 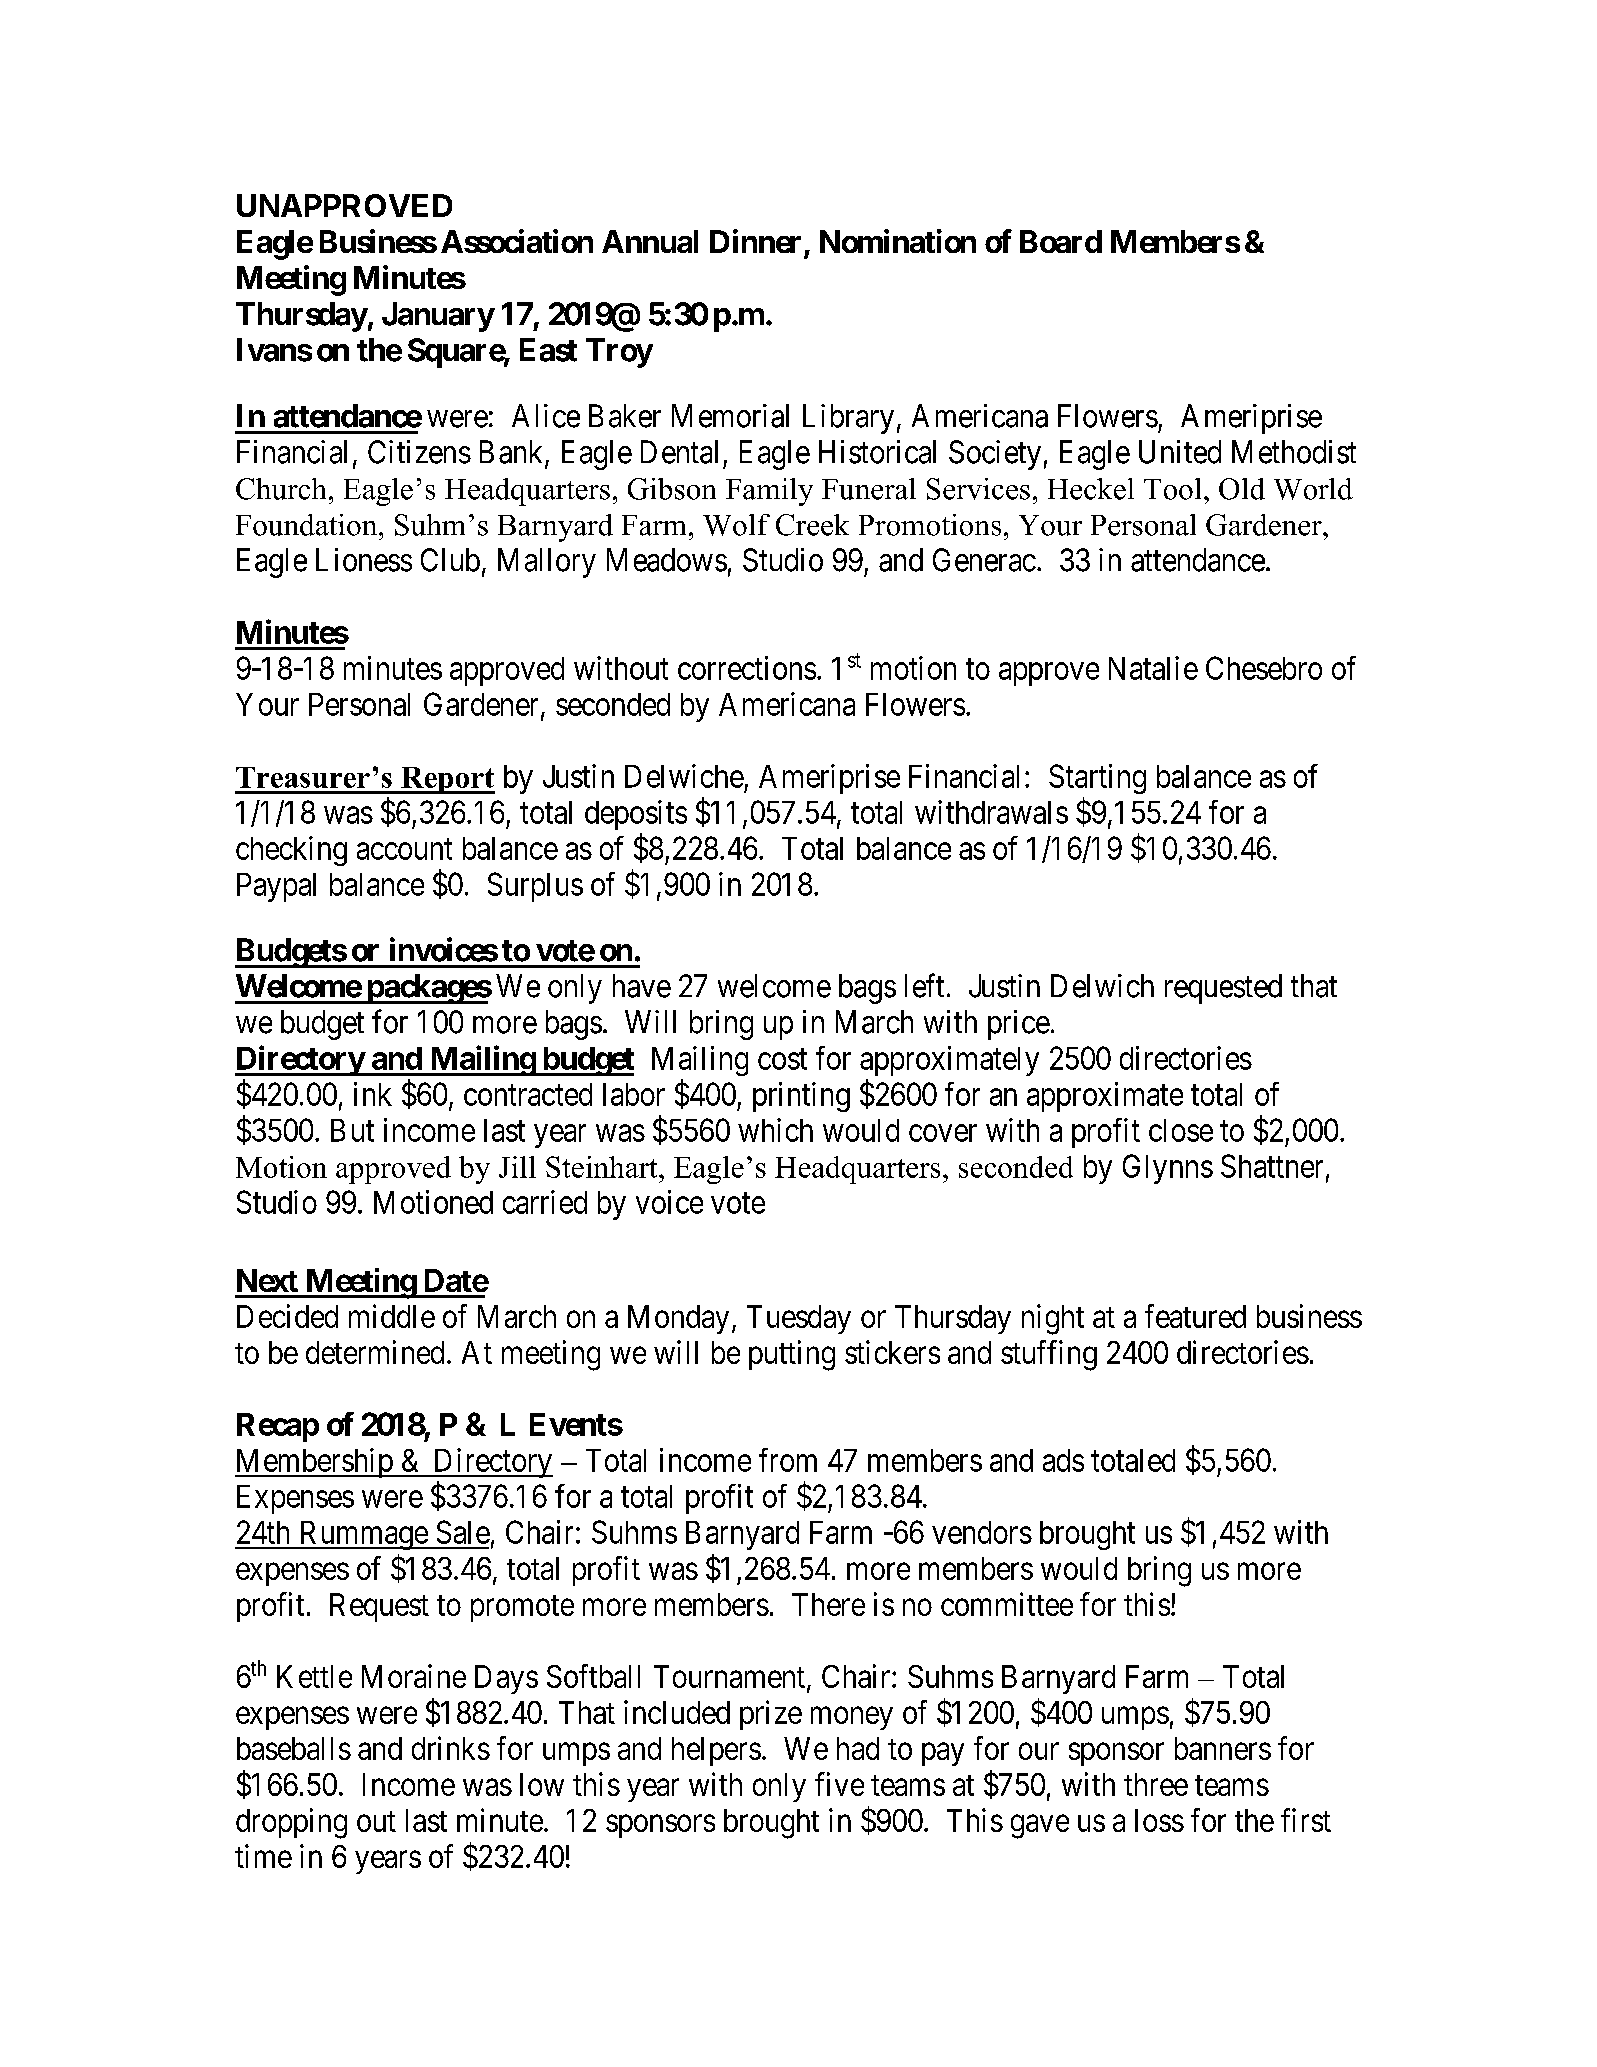 I want to click on featured, so click(x=1195, y=1316).
